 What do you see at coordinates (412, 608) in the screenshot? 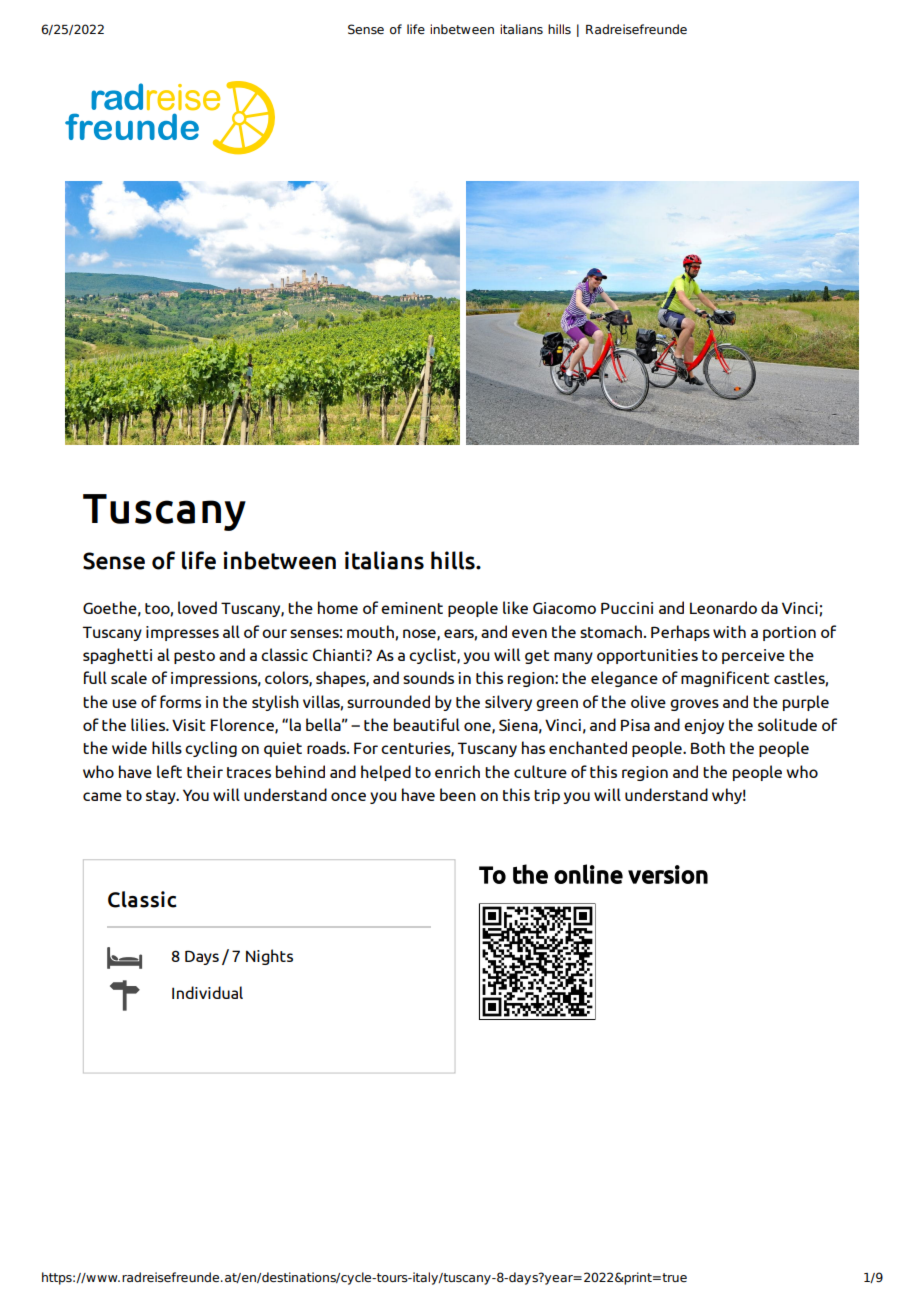
I see `eminent` at bounding box center [412, 608].
